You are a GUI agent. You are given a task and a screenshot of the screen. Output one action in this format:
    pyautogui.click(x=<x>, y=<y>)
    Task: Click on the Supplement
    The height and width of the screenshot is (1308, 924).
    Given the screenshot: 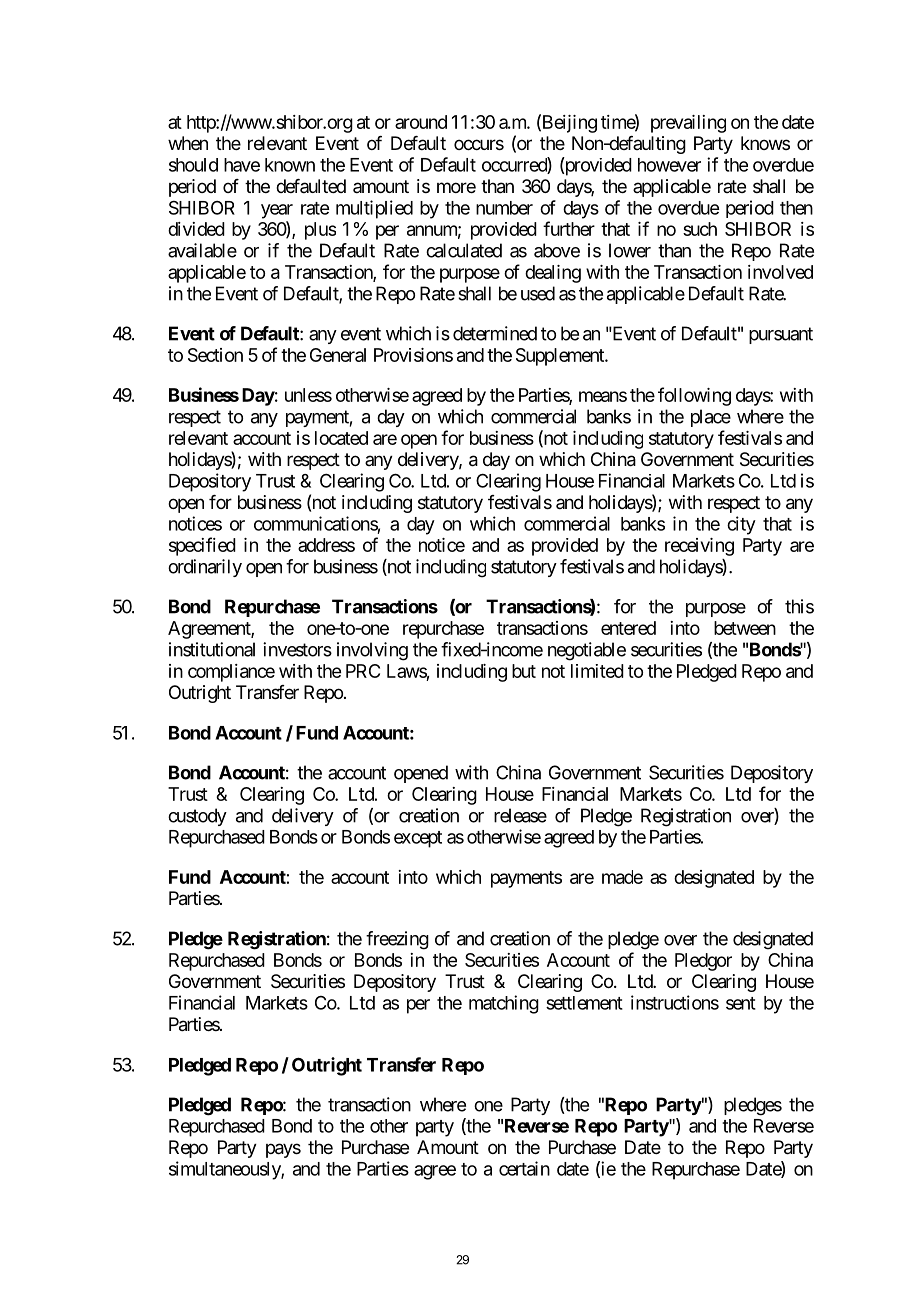 What is the action you would take?
    pyautogui.click(x=561, y=357)
